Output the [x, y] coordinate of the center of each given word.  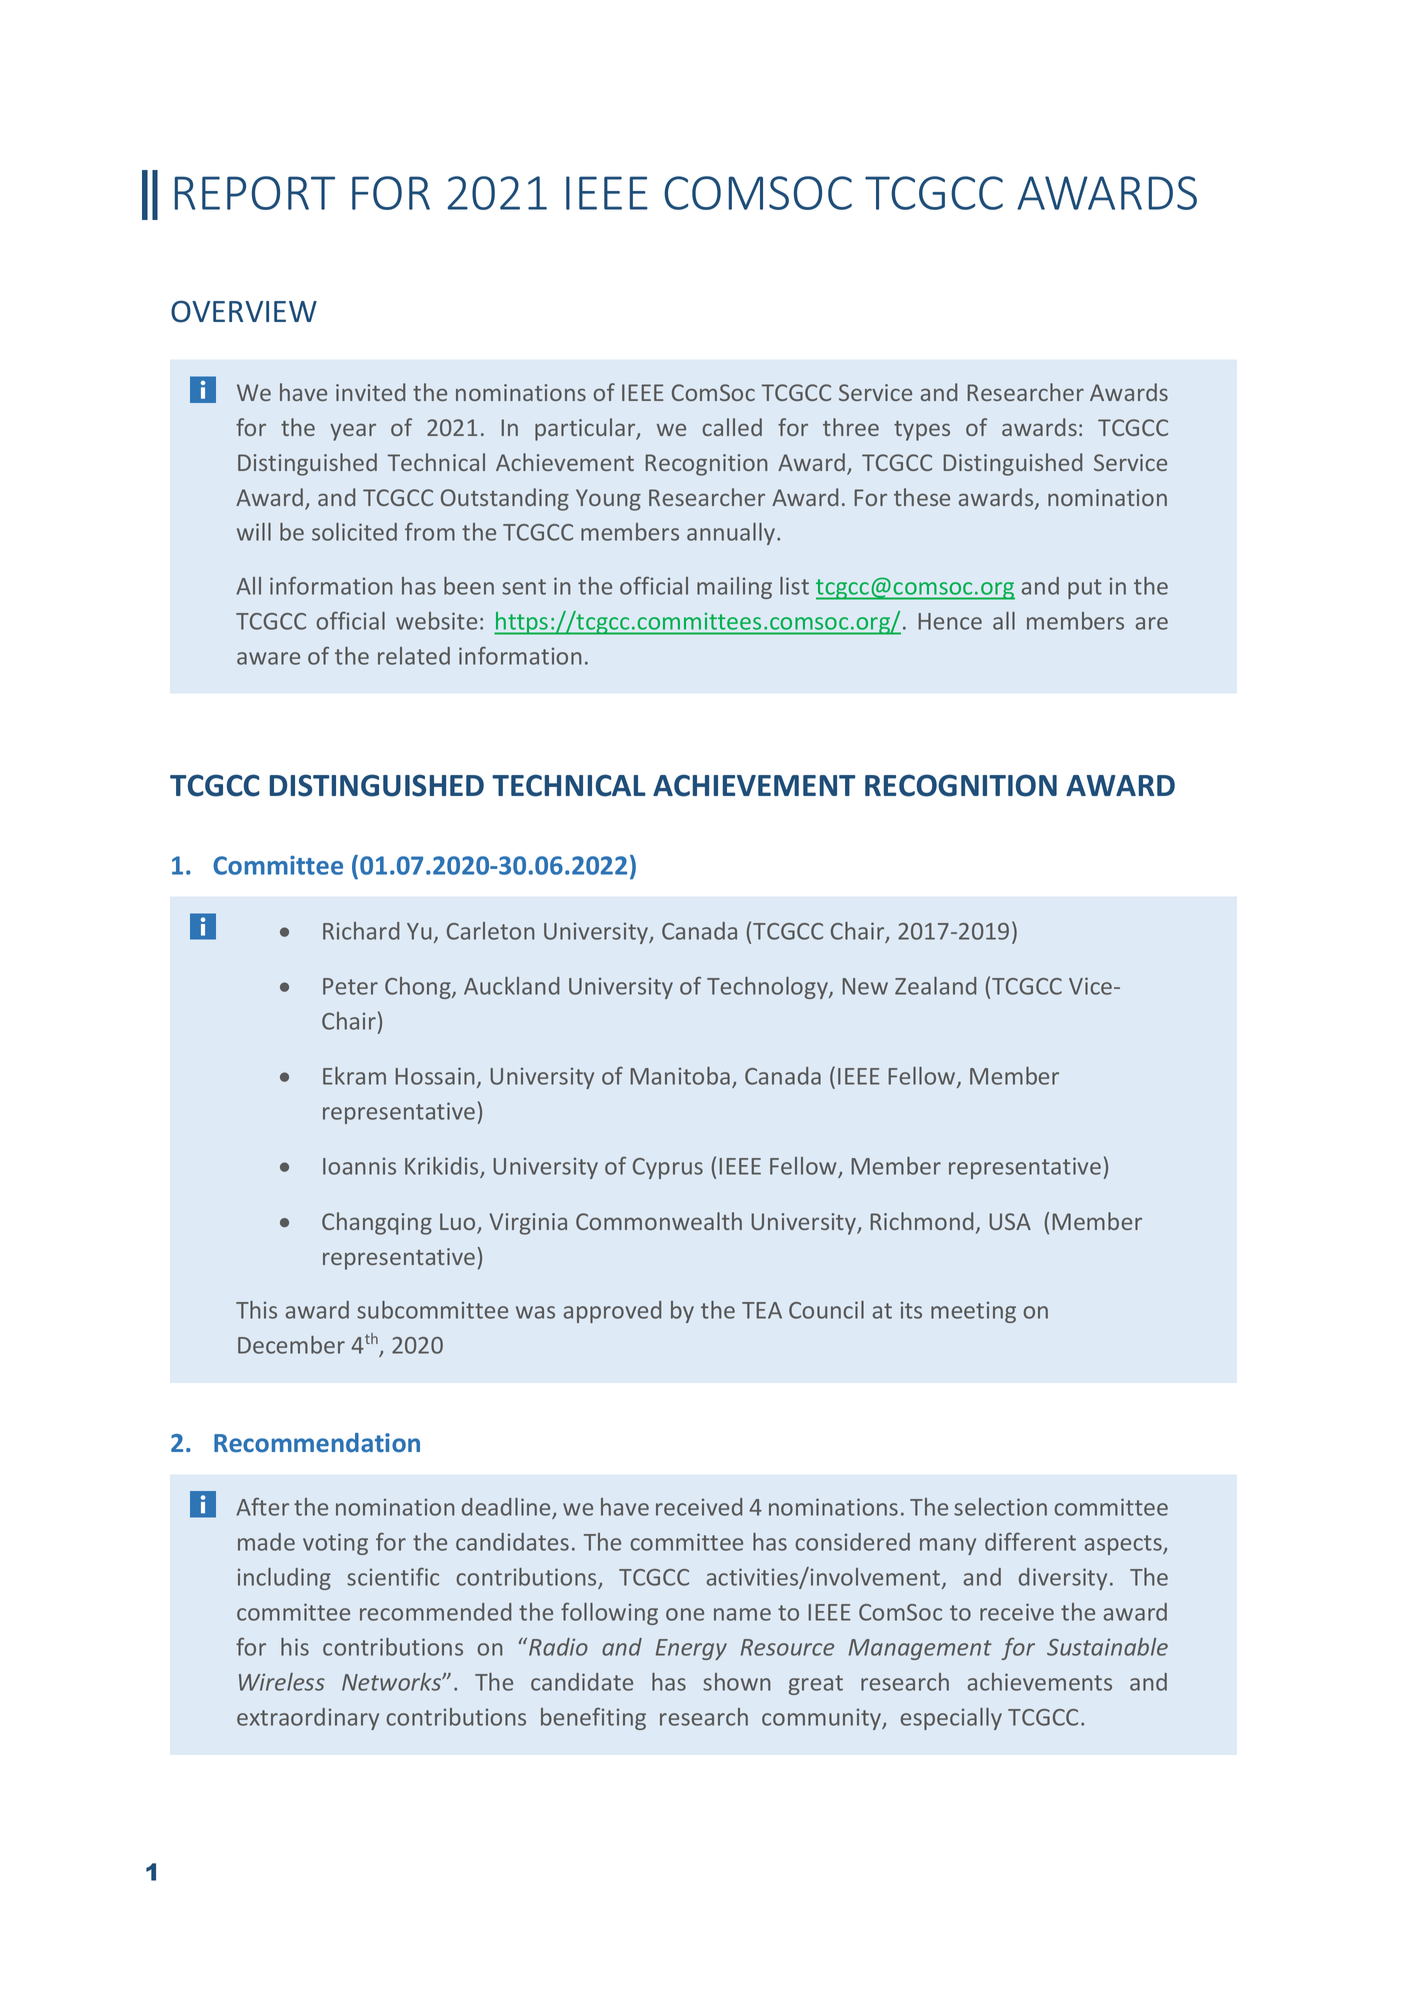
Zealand [935, 986]
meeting [973, 1312]
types [922, 431]
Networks [393, 1682]
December [291, 1345]
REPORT [255, 193]
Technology [768, 988]
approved [612, 1312]
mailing [734, 588]
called [732, 427]
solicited [354, 532]
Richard [361, 931]
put [1085, 589]
